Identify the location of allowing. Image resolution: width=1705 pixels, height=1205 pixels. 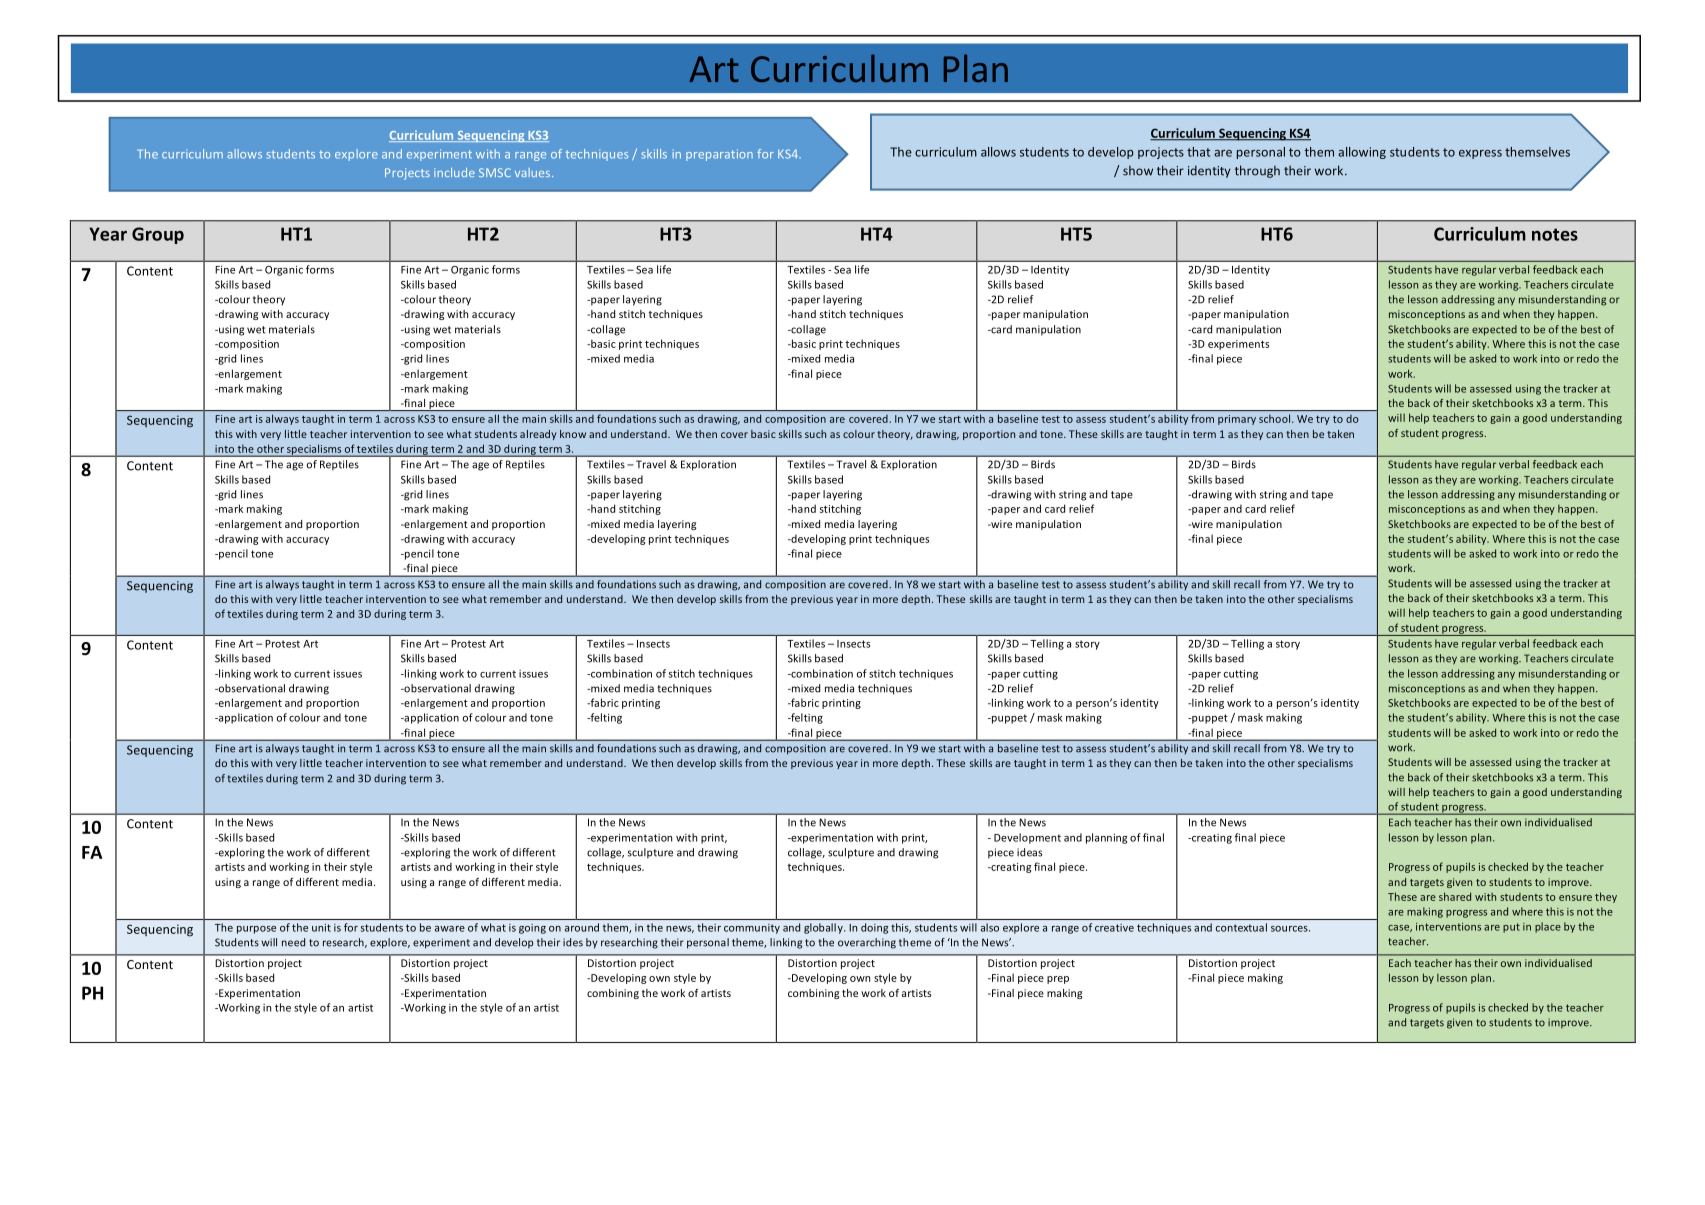
(1362, 153).
